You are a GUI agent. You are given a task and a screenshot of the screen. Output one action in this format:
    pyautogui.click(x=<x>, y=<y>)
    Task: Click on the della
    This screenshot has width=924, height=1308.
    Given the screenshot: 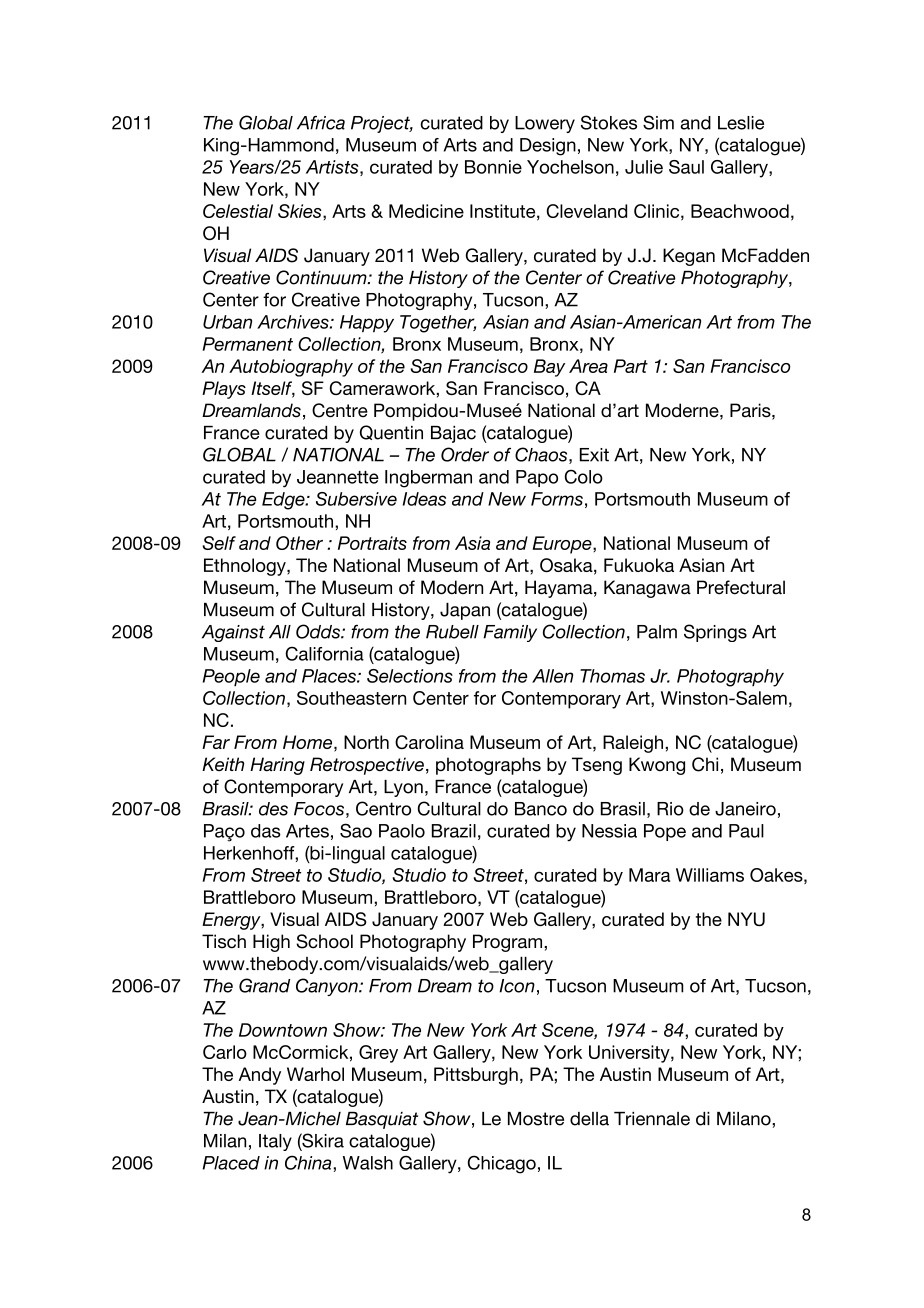 What is the action you would take?
    pyautogui.click(x=589, y=1119)
